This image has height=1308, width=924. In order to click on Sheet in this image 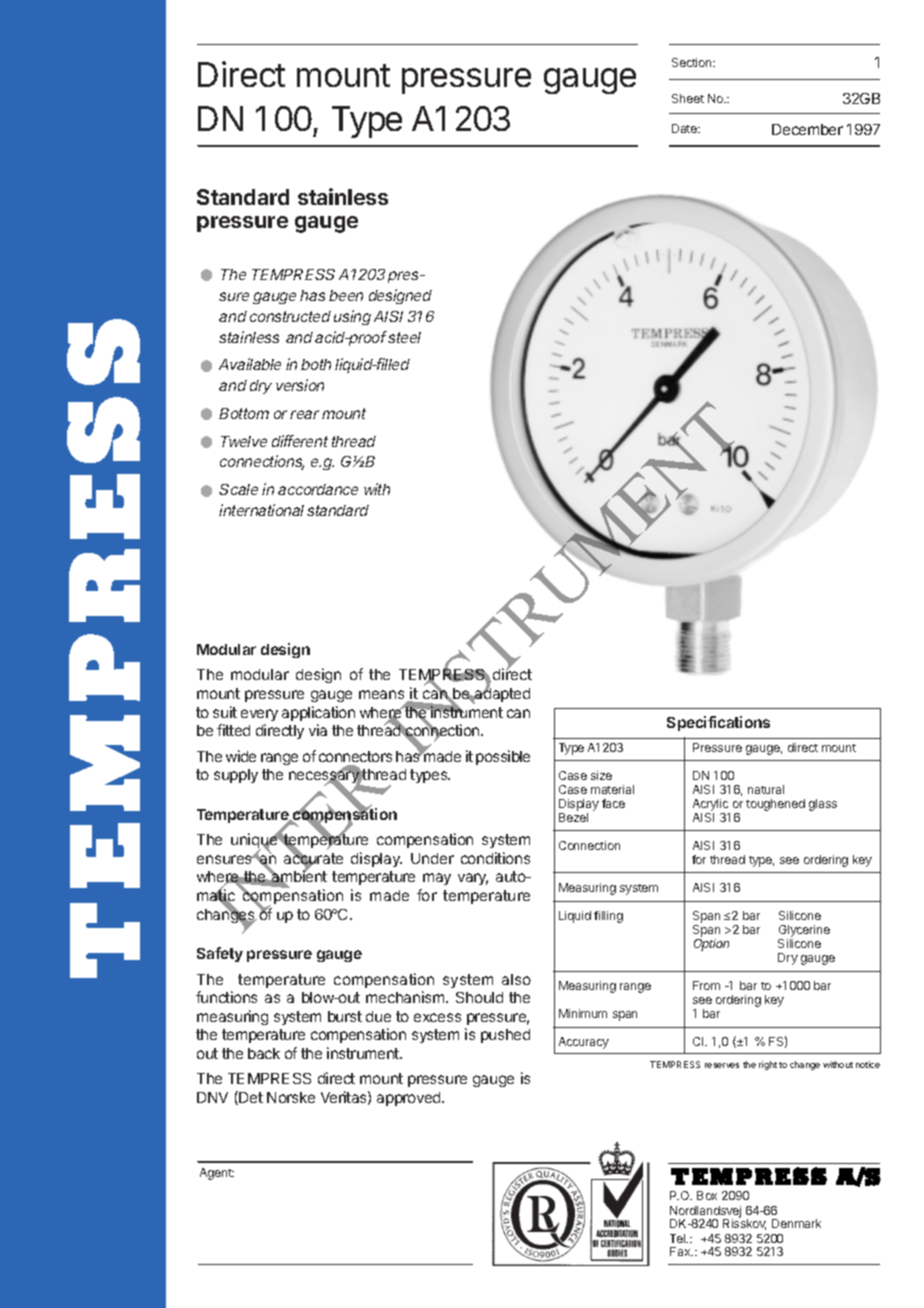, I will do `click(688, 98)`.
